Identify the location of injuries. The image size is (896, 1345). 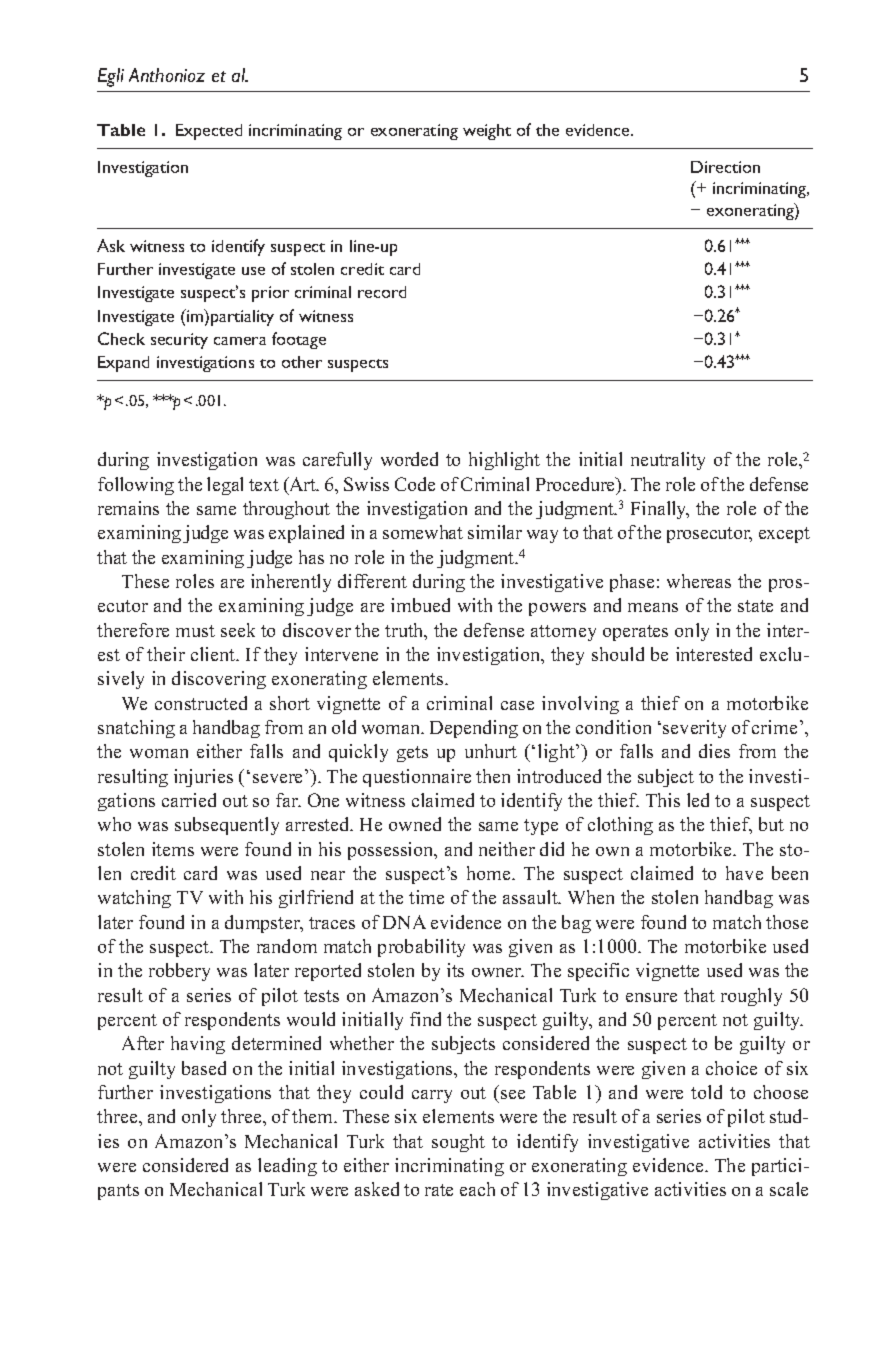
(203, 778).
